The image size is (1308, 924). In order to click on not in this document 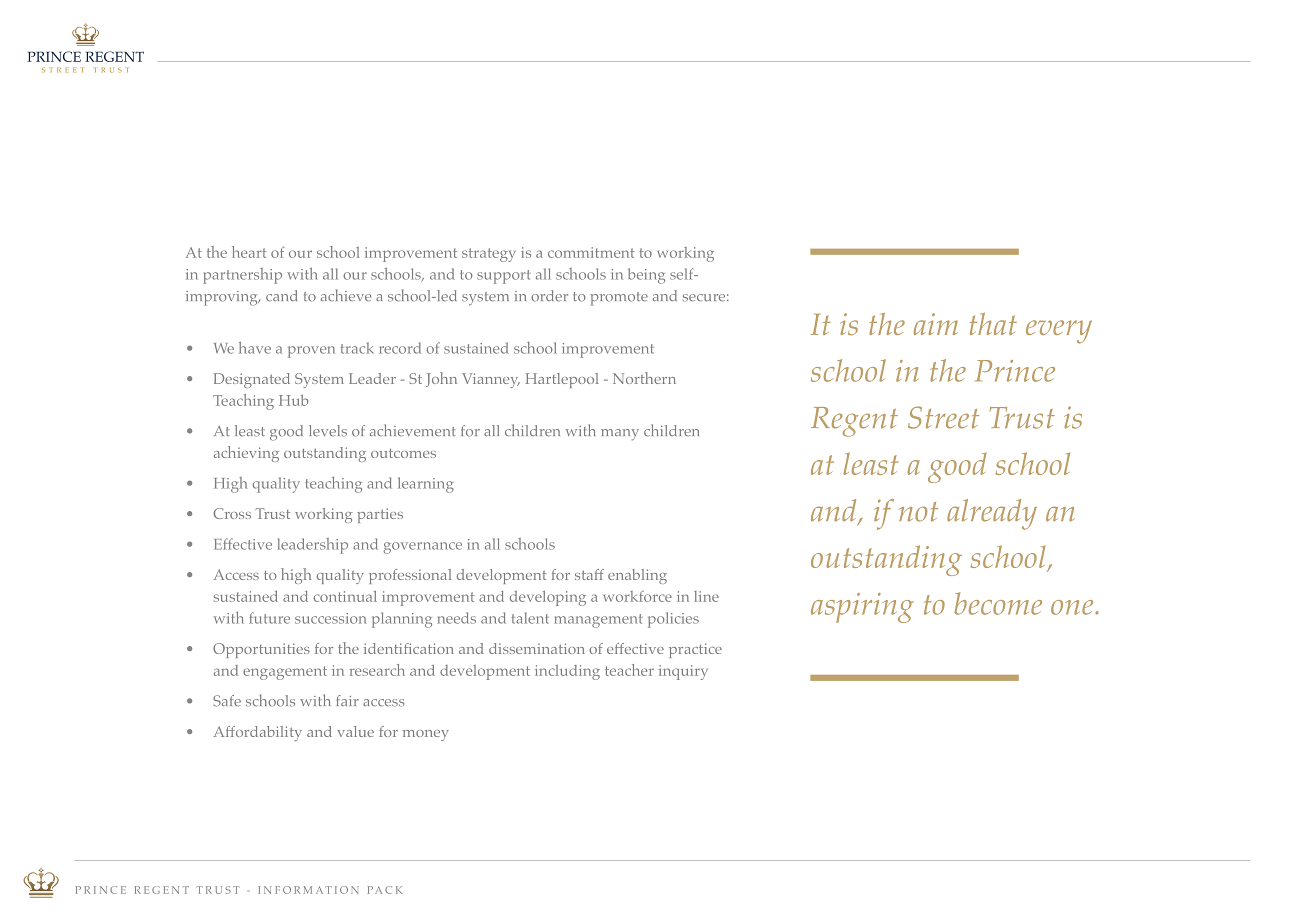, I will do `click(918, 512)`.
